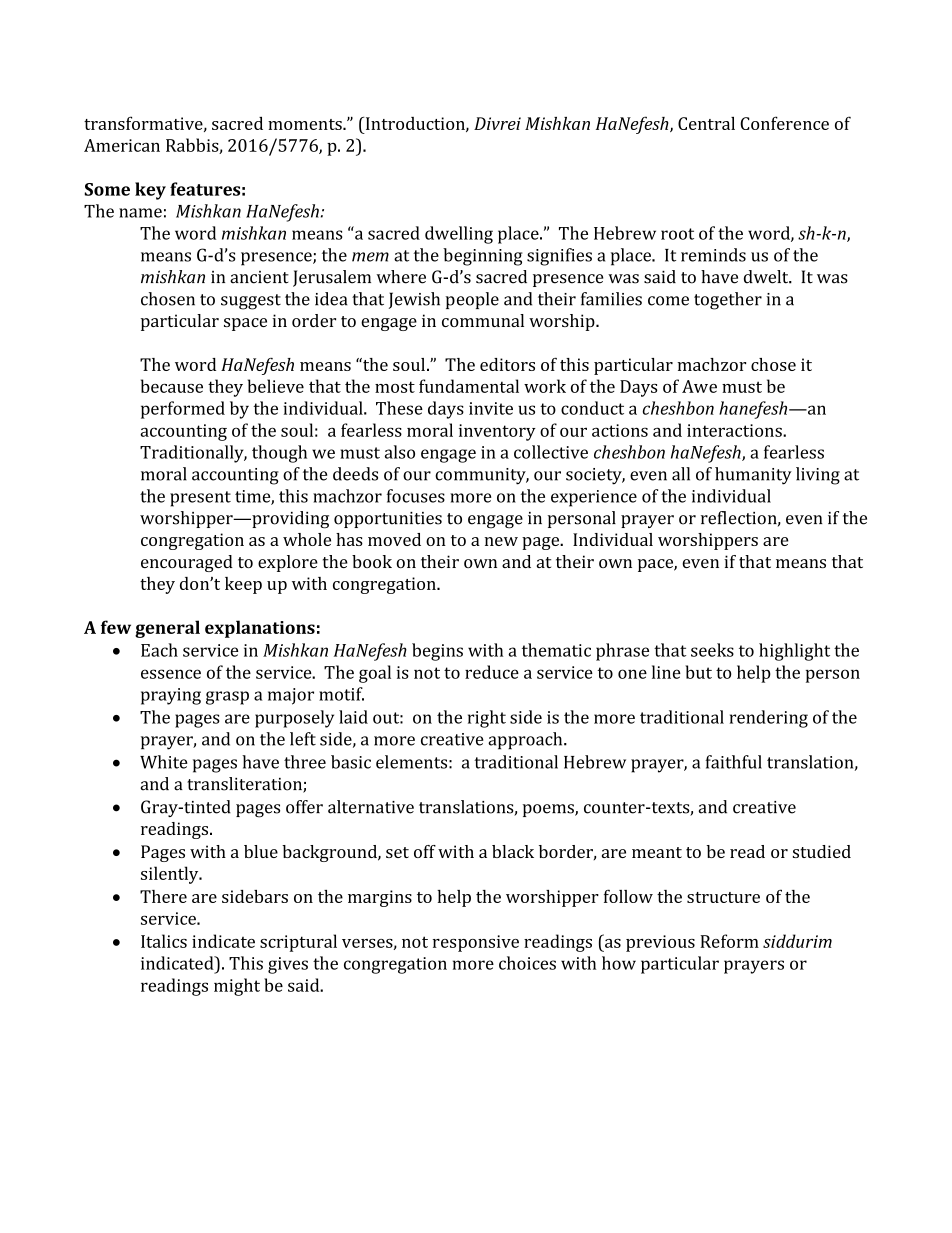 The height and width of the screenshot is (1233, 952). I want to click on encouraged, so click(187, 563).
